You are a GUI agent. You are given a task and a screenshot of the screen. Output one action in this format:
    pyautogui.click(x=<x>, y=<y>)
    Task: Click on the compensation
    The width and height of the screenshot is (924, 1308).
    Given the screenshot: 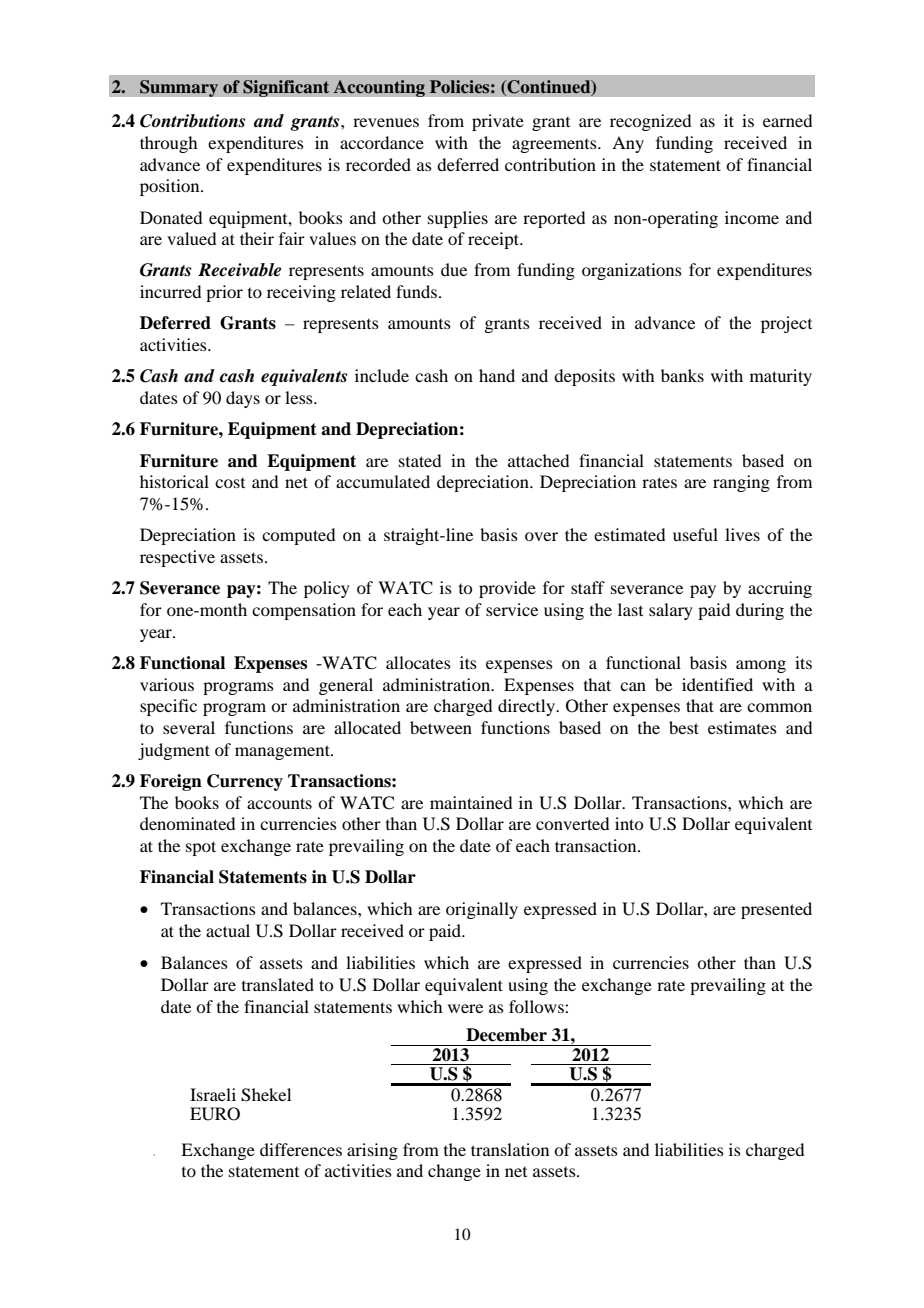 What is the action you would take?
    pyautogui.click(x=304, y=611)
